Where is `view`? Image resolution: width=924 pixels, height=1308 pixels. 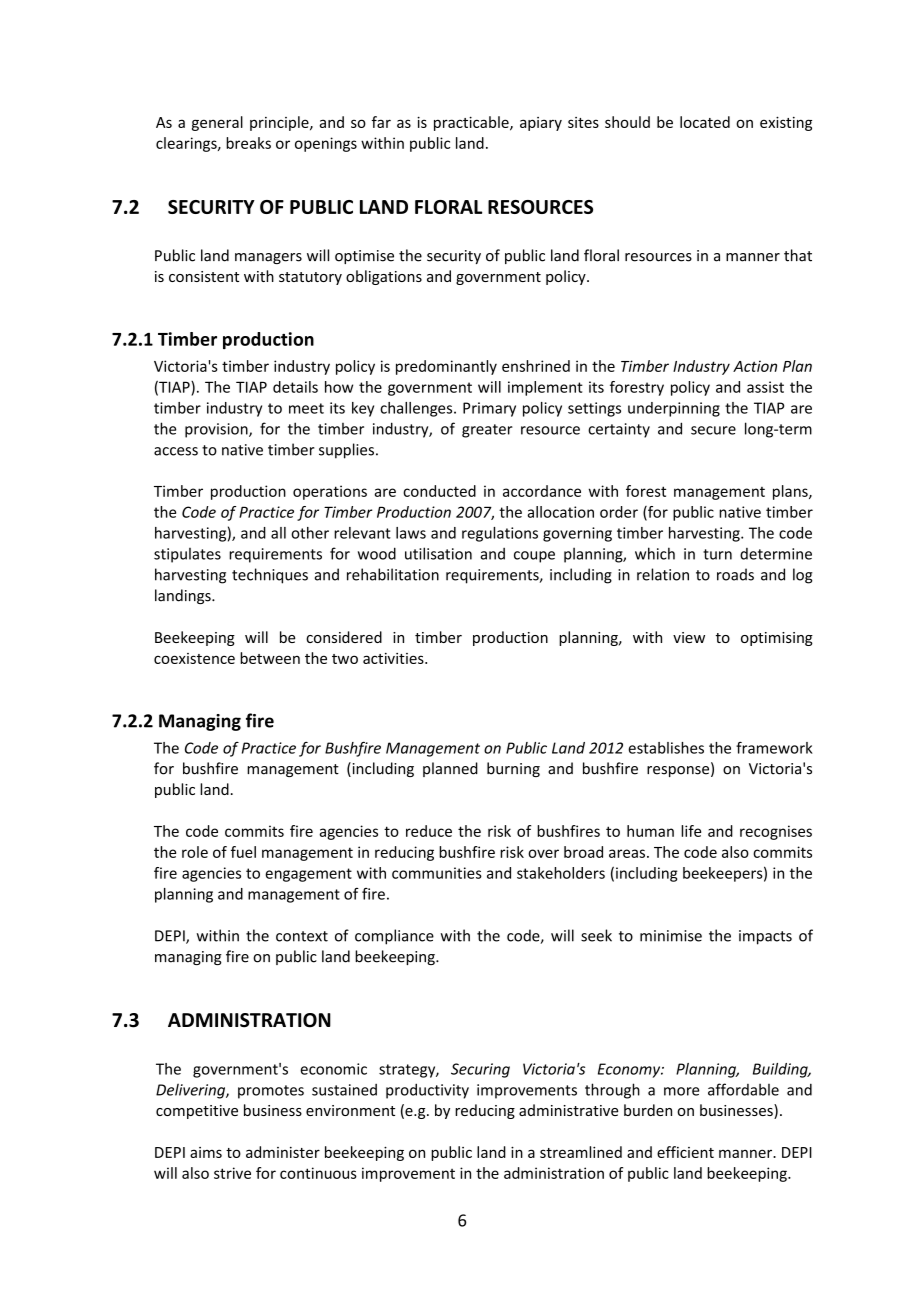 view is located at coordinates (689, 637).
